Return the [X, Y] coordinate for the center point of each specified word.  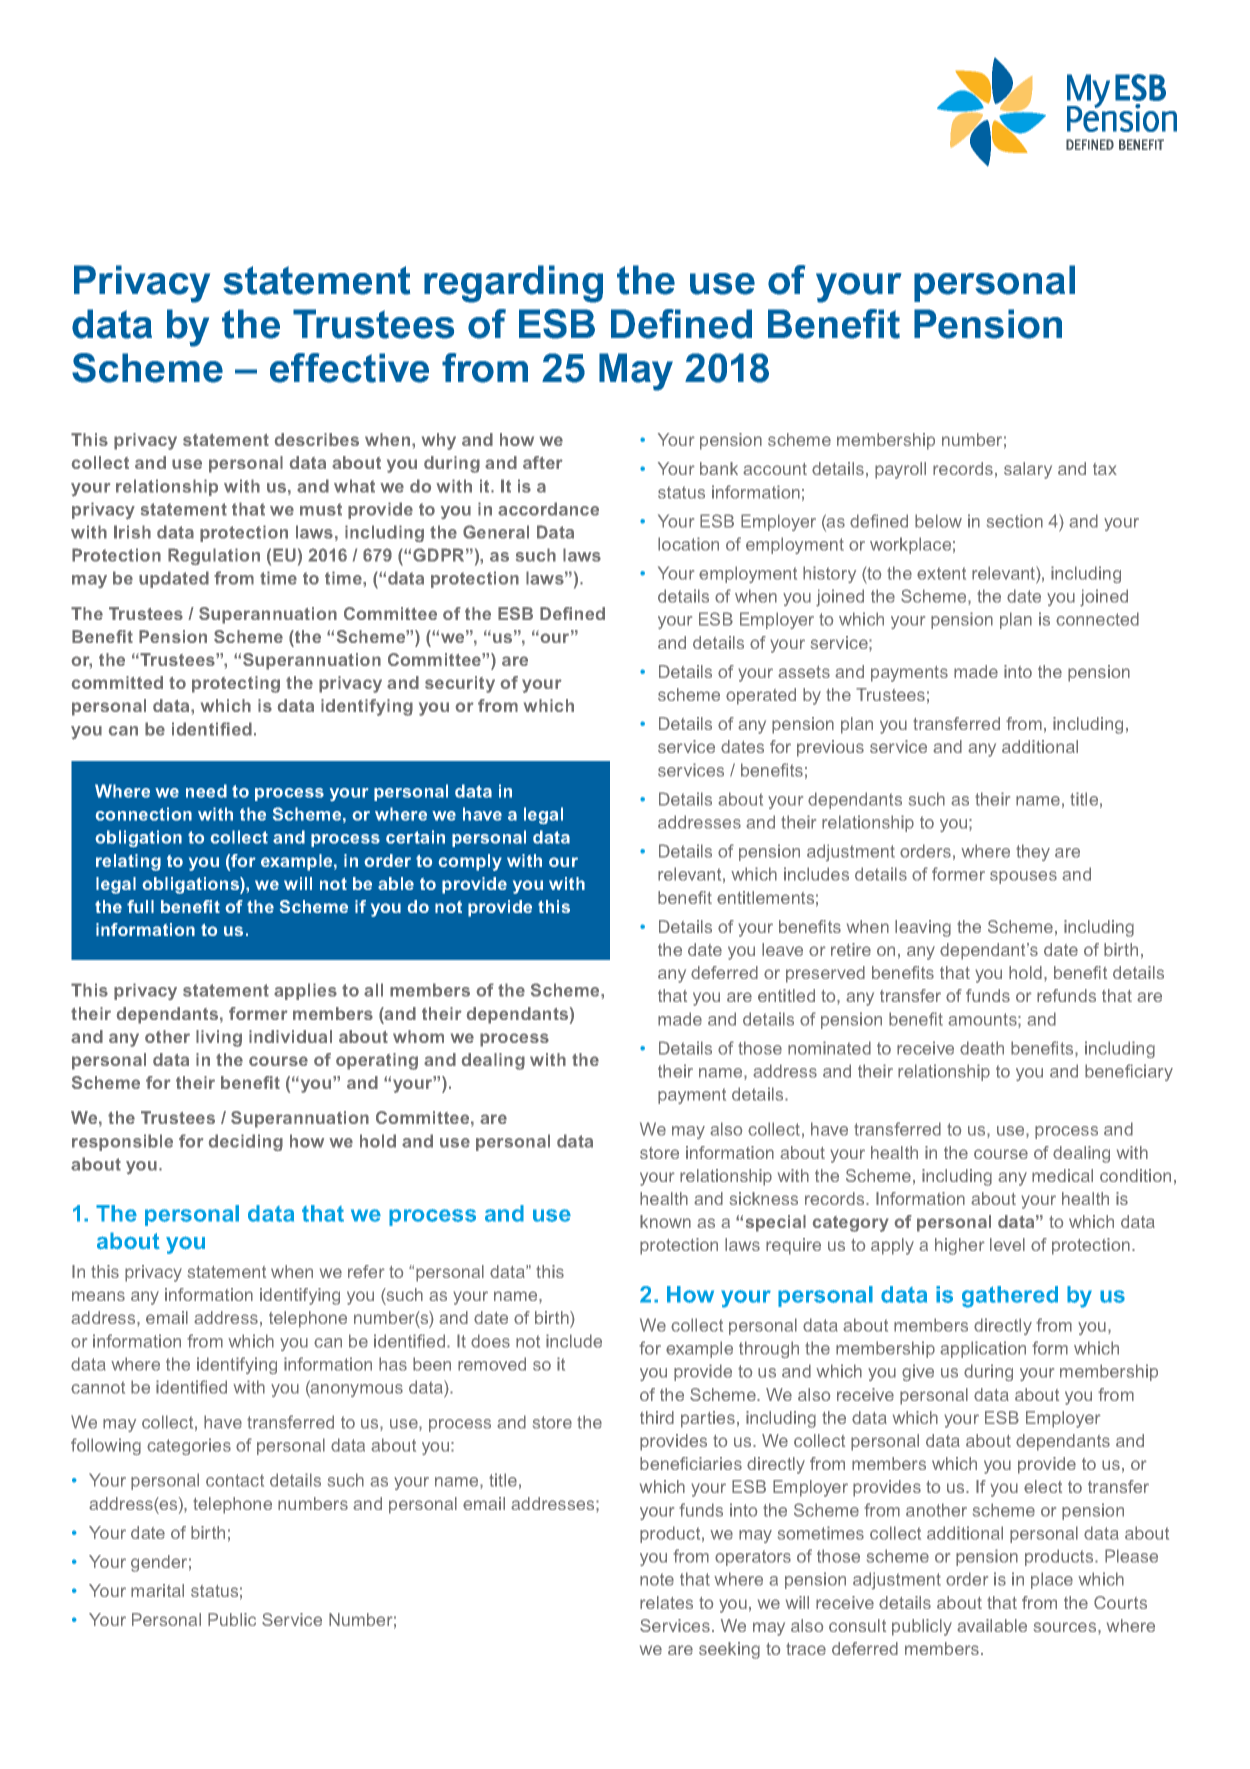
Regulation [214, 556]
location [688, 544]
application [983, 1349]
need [206, 791]
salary [1028, 470]
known [665, 1221]
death [982, 1048]
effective [349, 368]
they [1033, 852]
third [657, 1417]
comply [470, 862]
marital [157, 1590]
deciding [246, 1142]
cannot [98, 1387]
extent [941, 573]
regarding [513, 284]
